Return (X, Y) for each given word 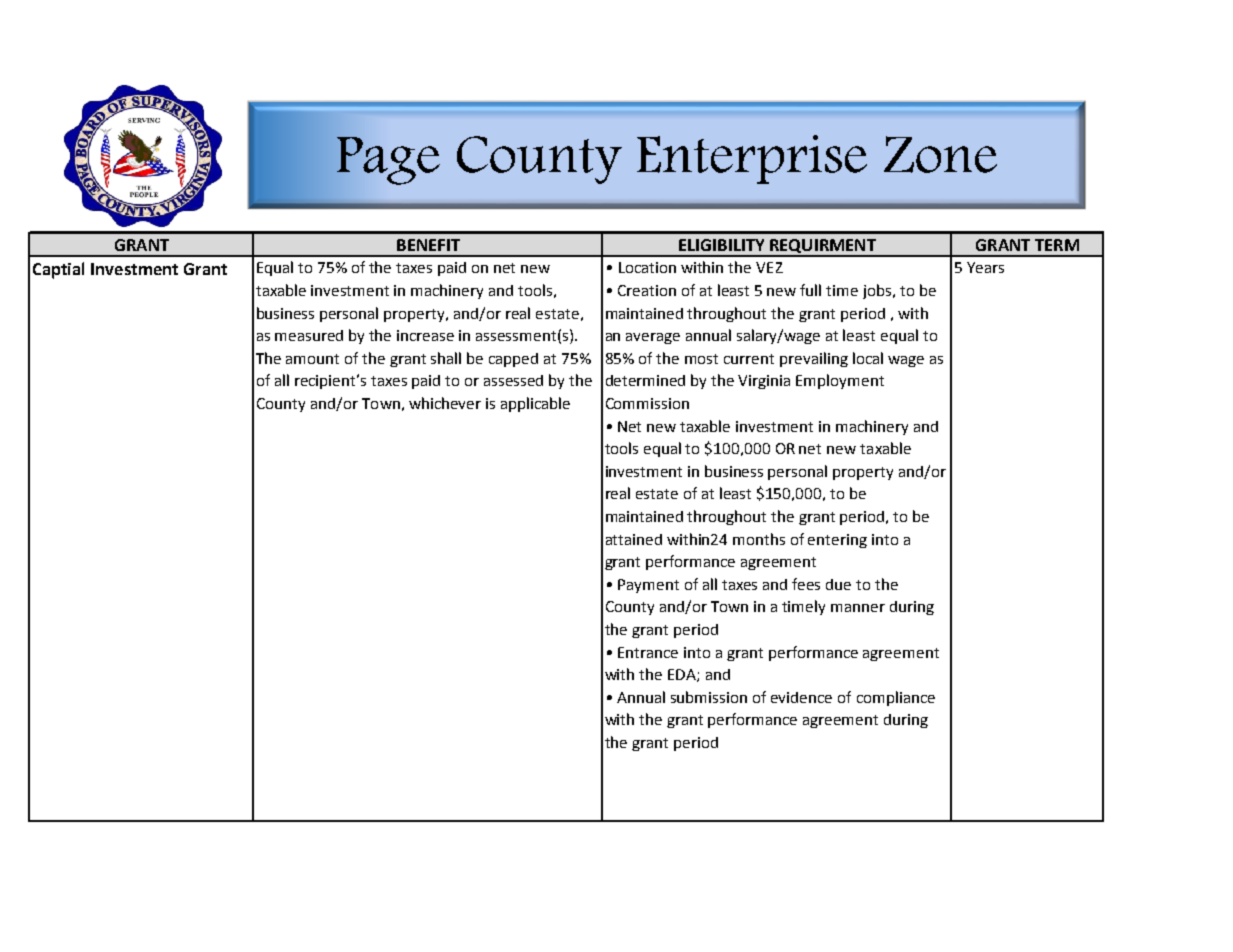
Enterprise (752, 159)
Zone (940, 154)
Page (388, 161)
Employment (840, 381)
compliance (896, 698)
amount (312, 359)
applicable (535, 404)
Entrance (648, 652)
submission (709, 697)
